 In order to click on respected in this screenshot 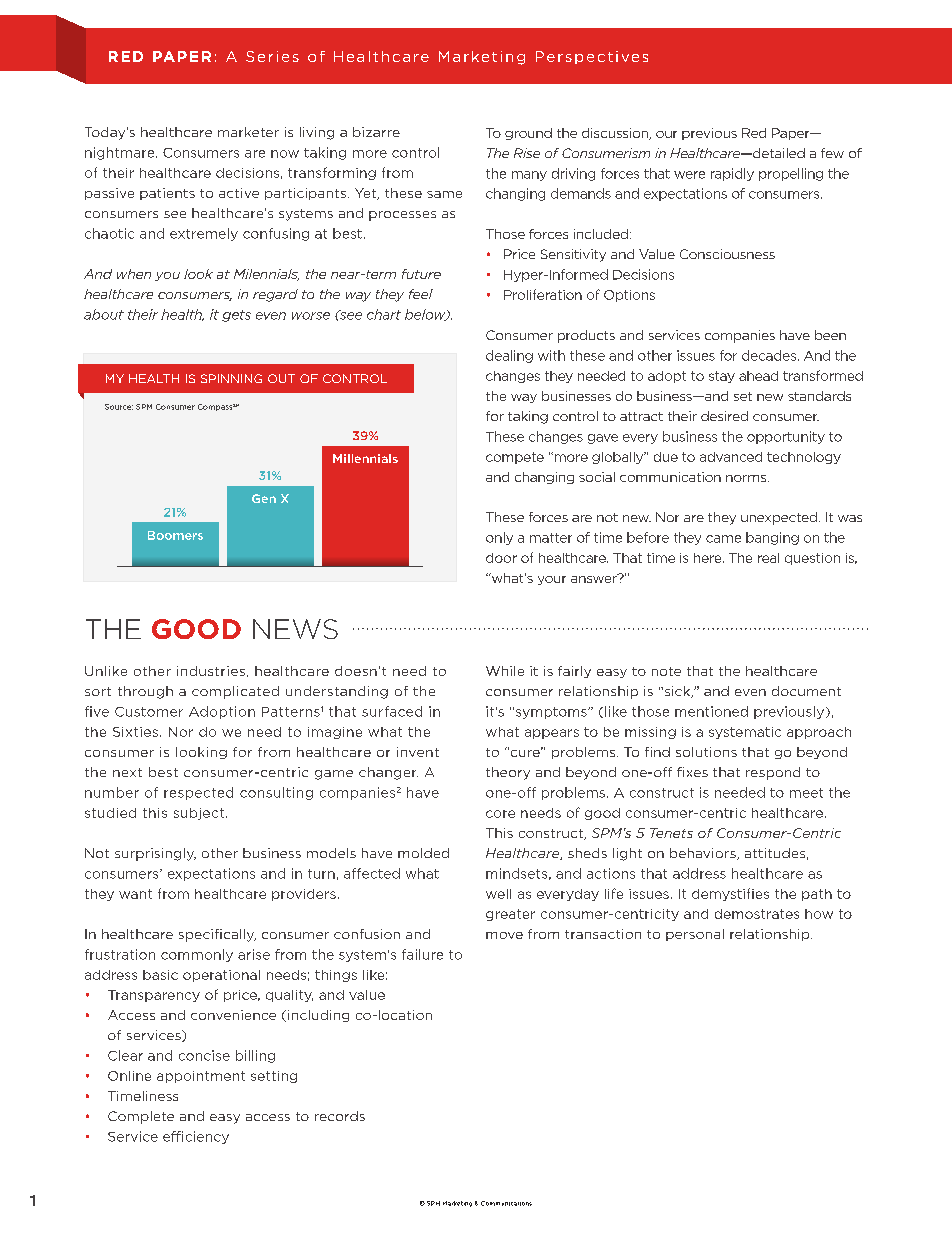, I will do `click(198, 793)`.
